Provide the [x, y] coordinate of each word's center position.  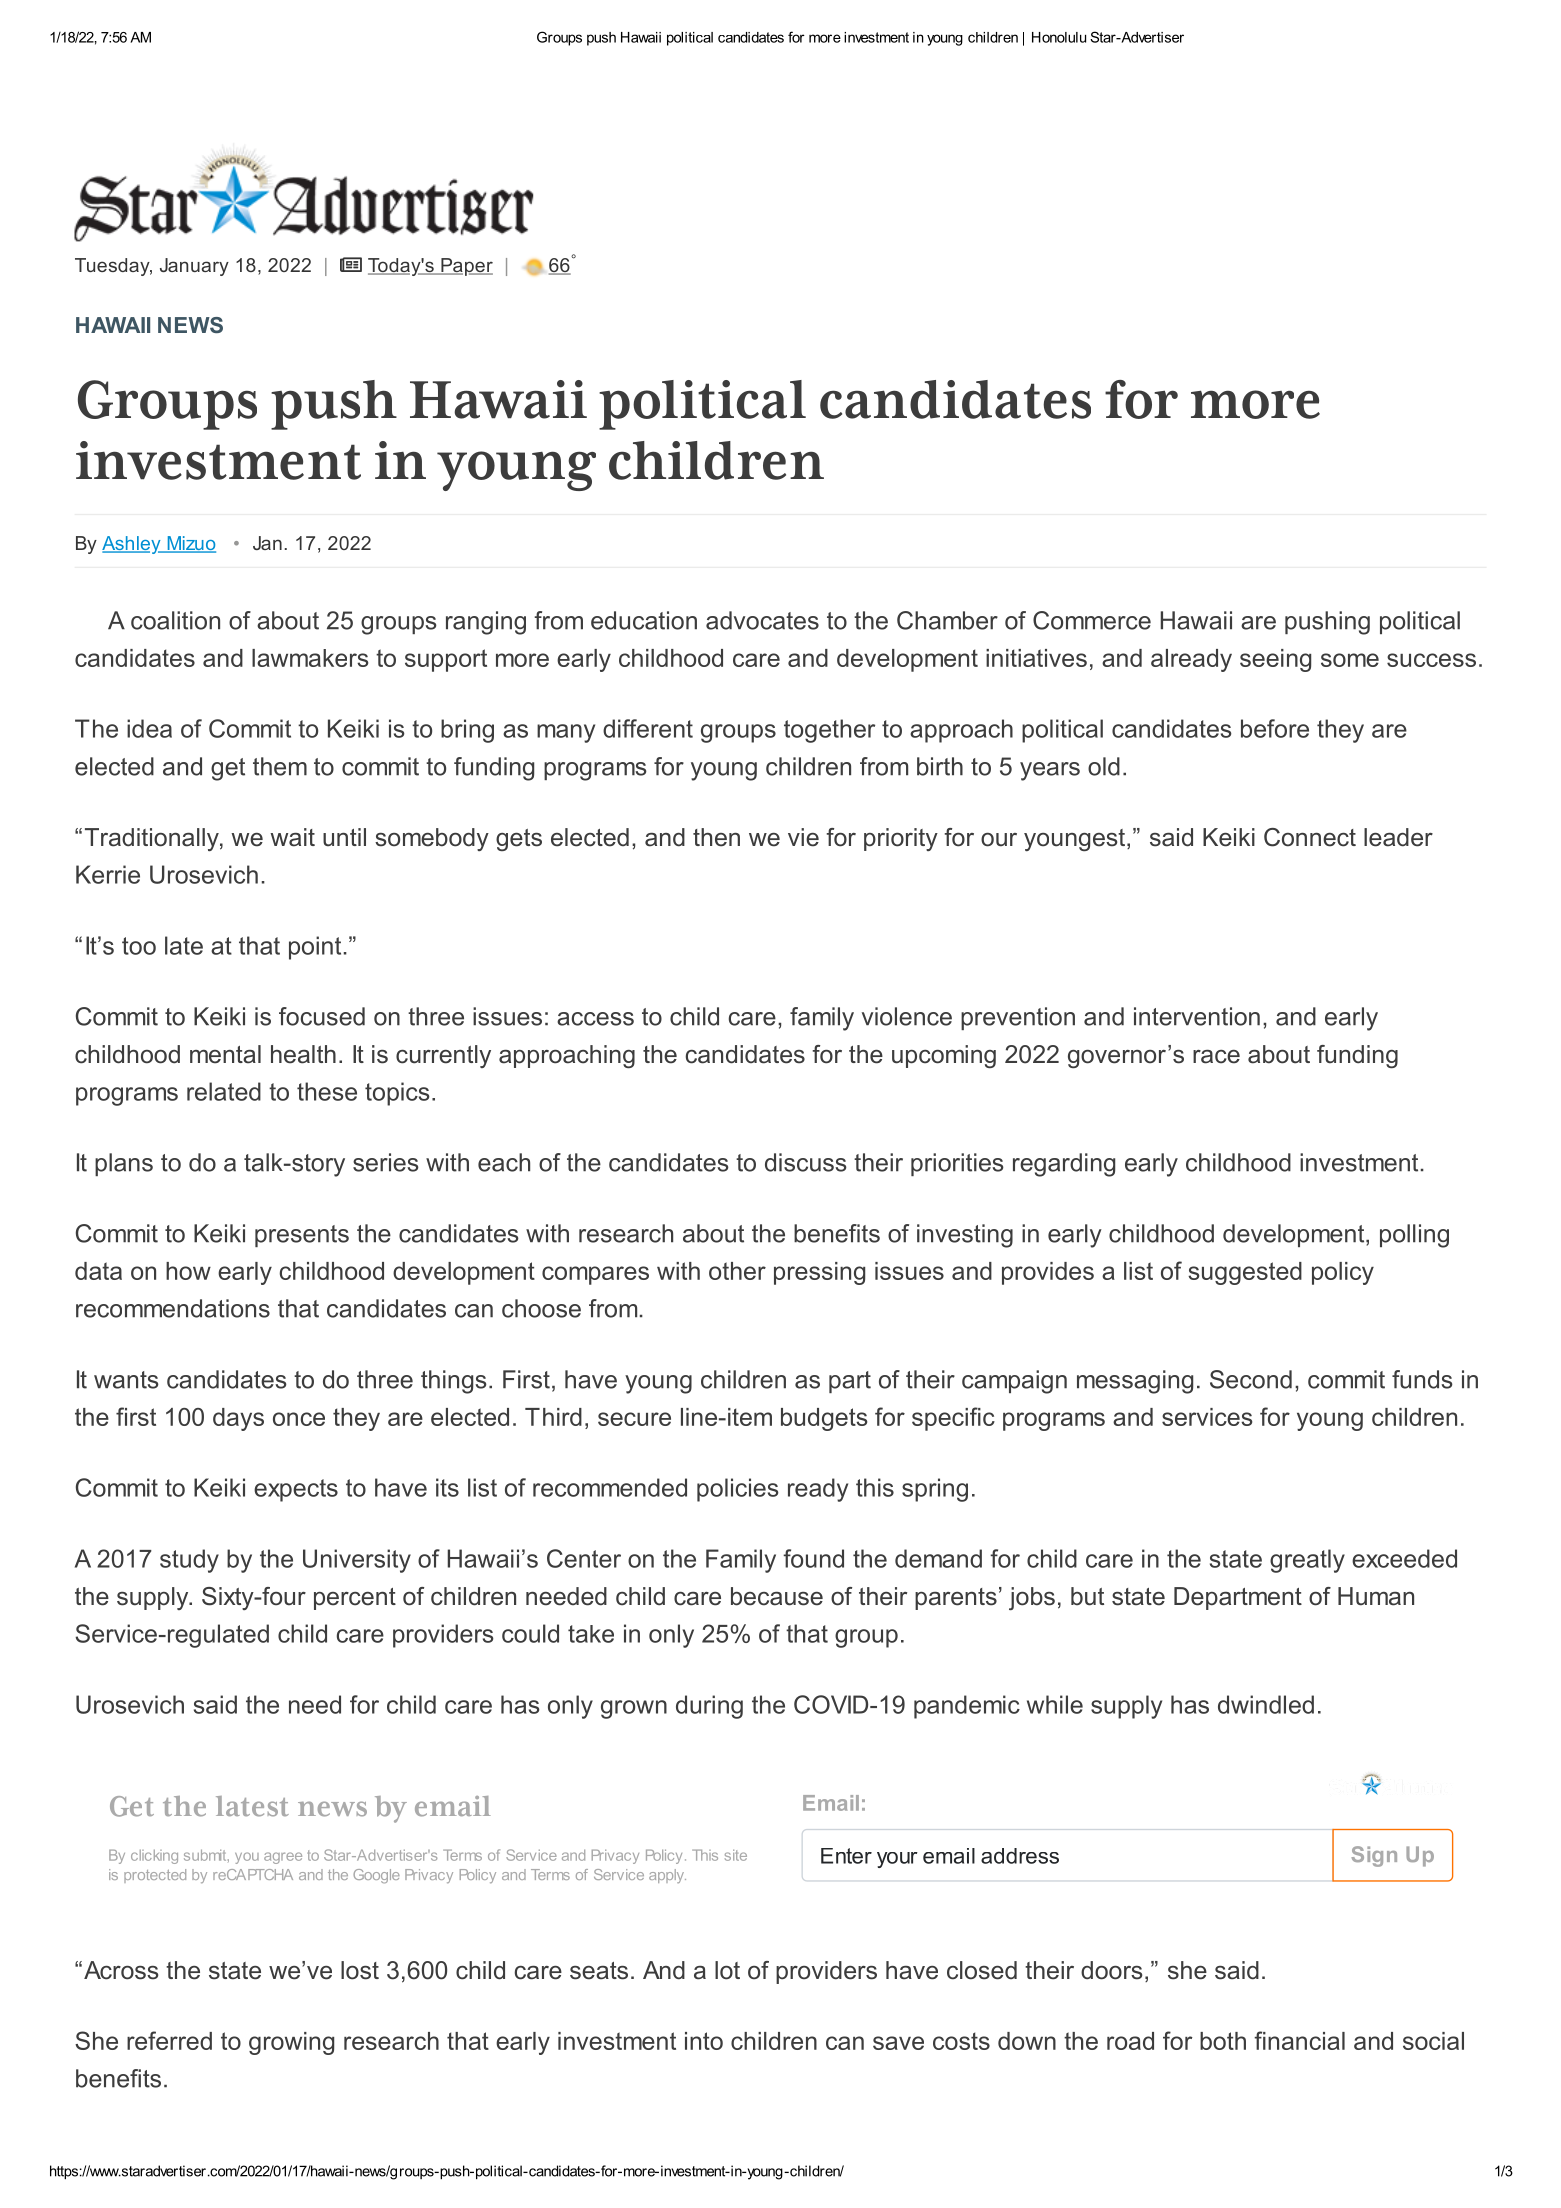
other [737, 1271]
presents [302, 1236]
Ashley [132, 545]
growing [291, 2043]
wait [292, 837]
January [194, 267]
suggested [1245, 1273]
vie [803, 837]
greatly [1307, 1561]
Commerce [1092, 620]
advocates [762, 620]
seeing [1275, 660]
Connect [1310, 837]
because [777, 1596]
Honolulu [1059, 37]
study [189, 1561]
